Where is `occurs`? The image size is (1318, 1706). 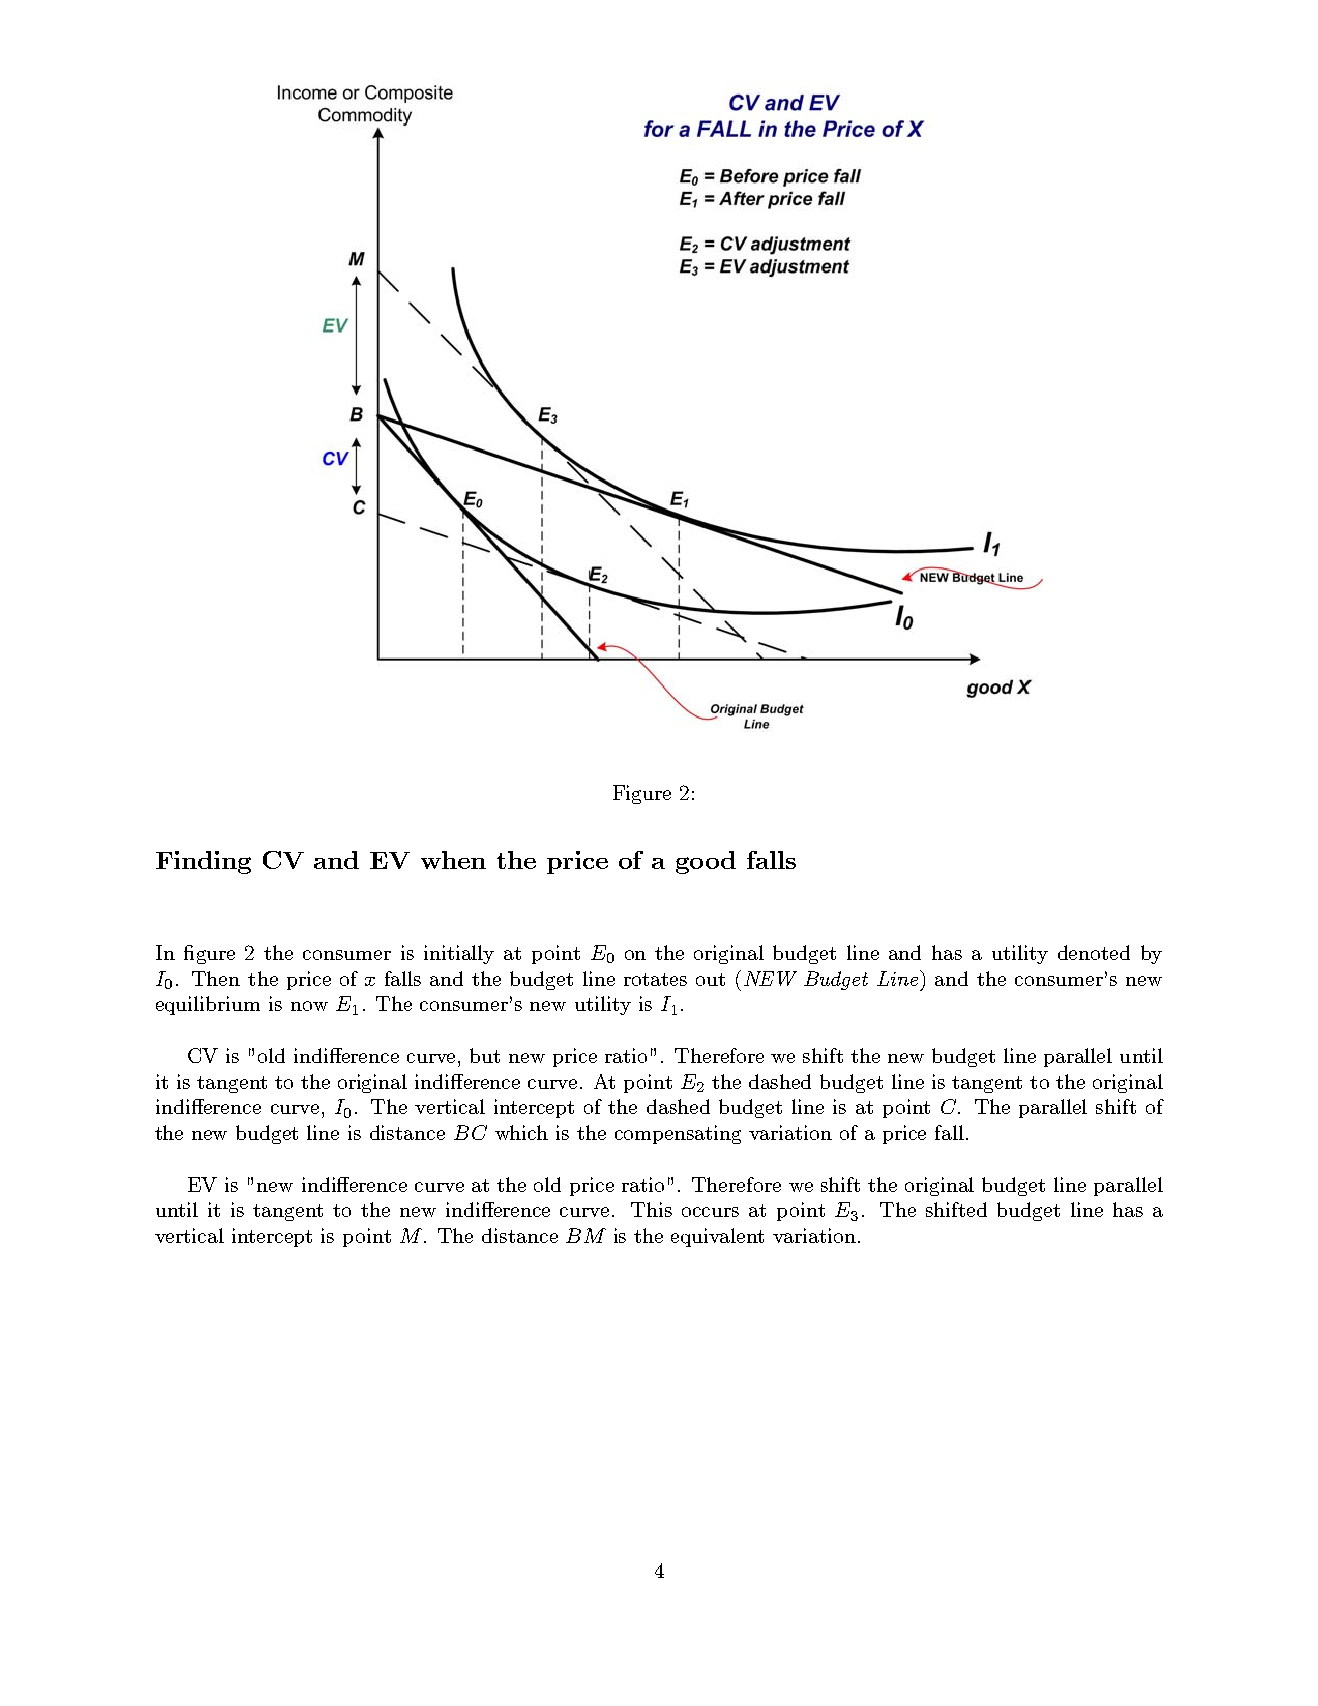
occurs is located at coordinates (710, 1212).
